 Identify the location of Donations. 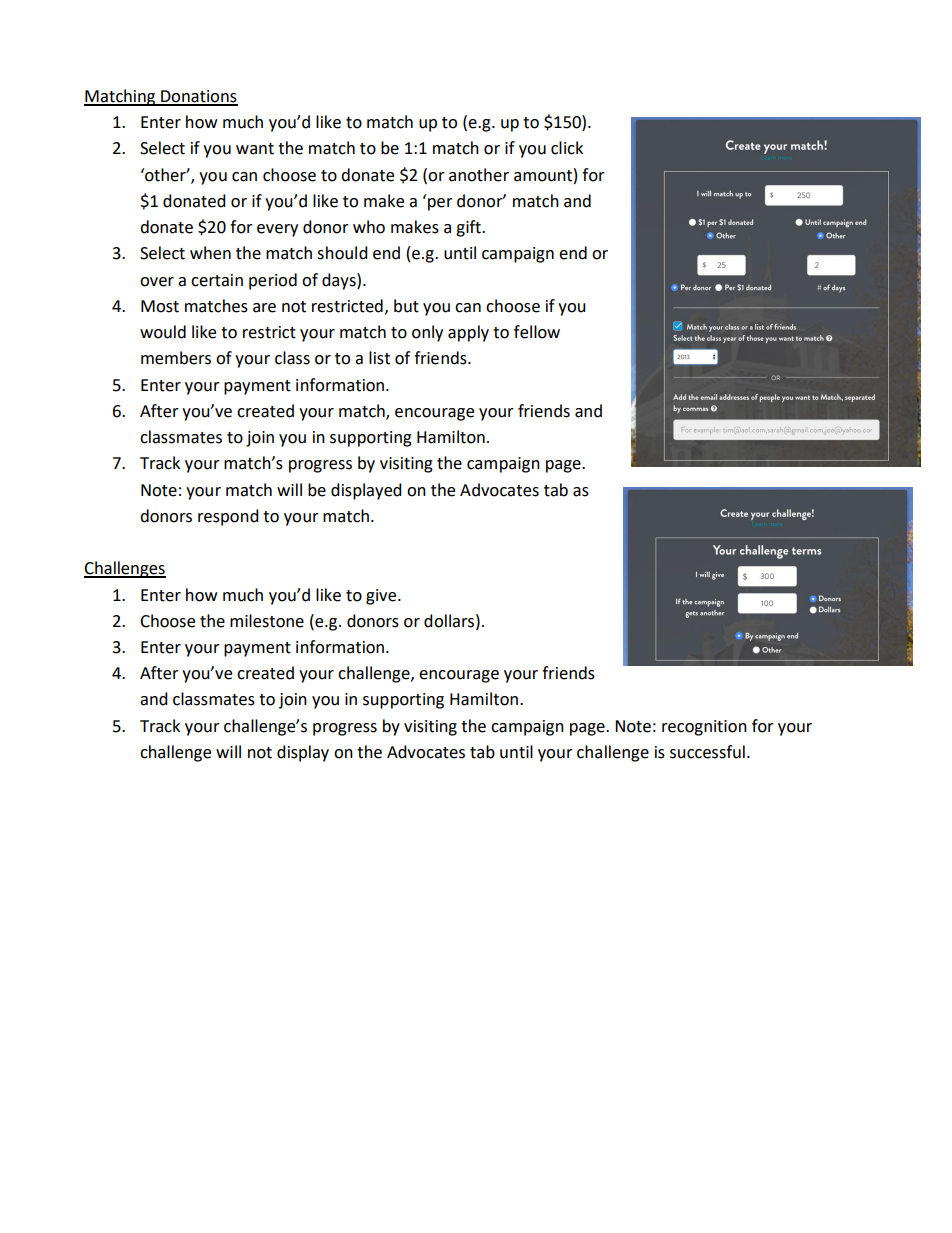
(198, 97).
